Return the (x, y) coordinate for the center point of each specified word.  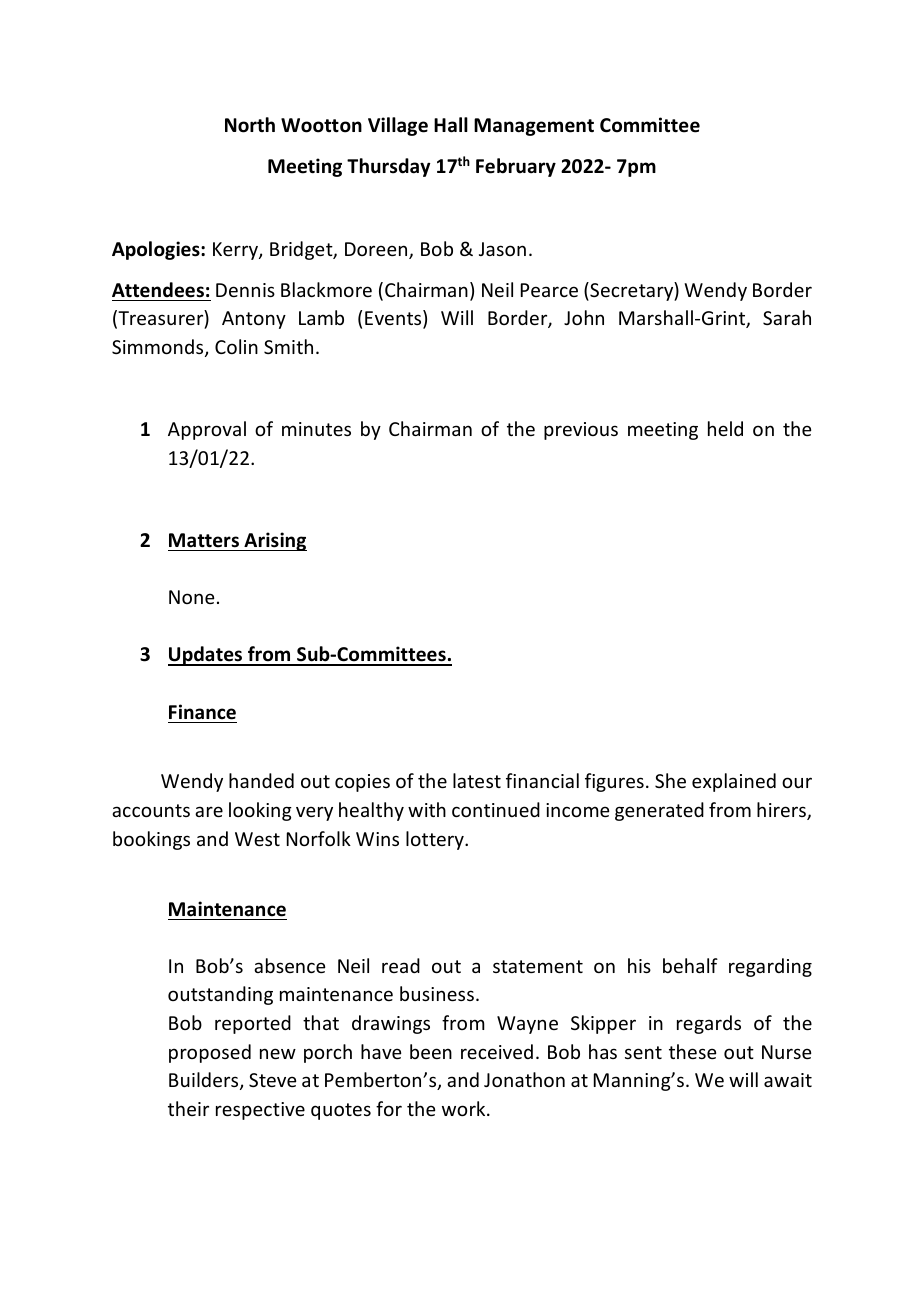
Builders (205, 1081)
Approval (207, 430)
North (250, 125)
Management (534, 127)
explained (734, 782)
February (516, 167)
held (725, 428)
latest (477, 780)
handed (261, 780)
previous (581, 431)
